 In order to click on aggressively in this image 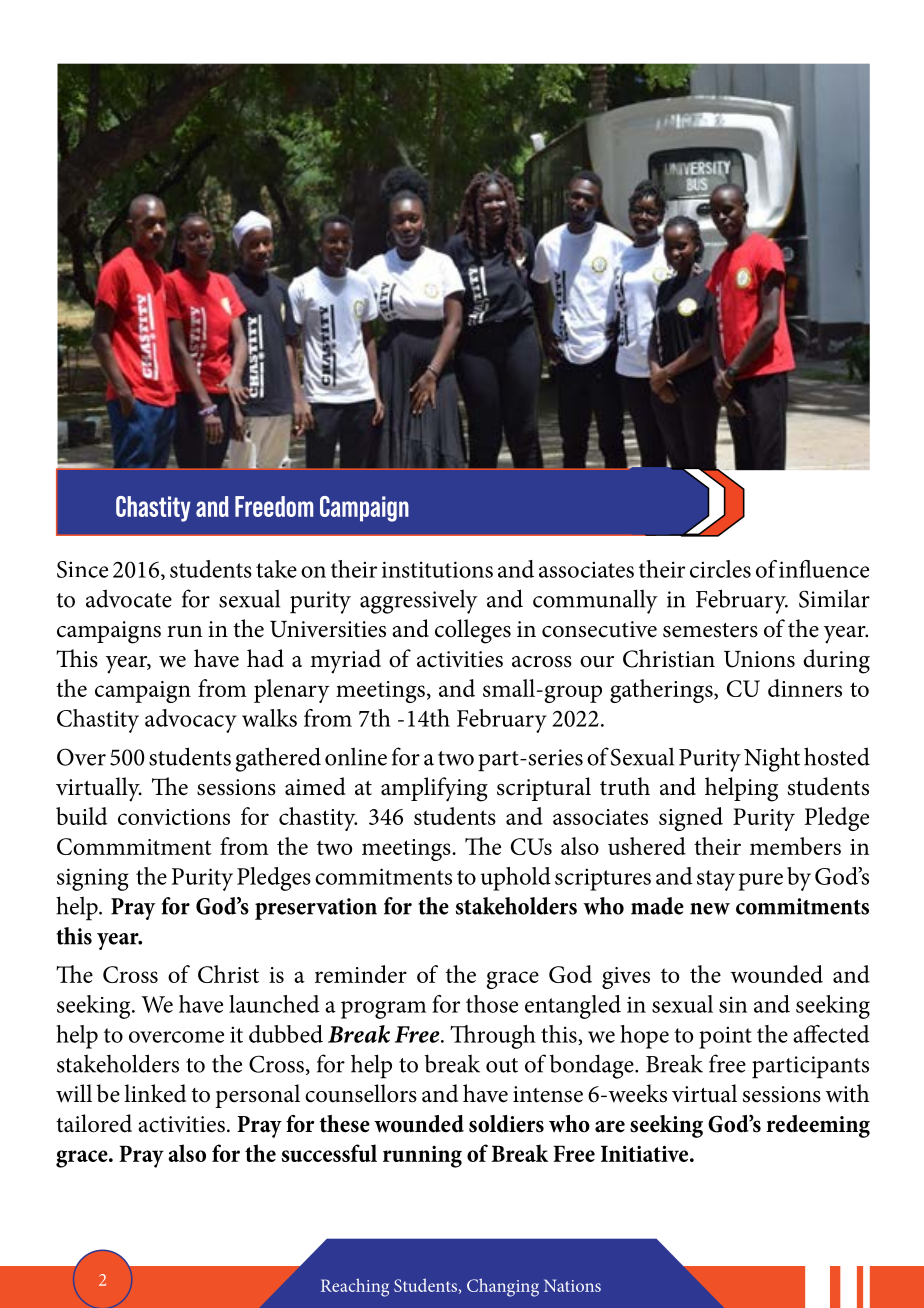, I will do `click(419, 601)`.
